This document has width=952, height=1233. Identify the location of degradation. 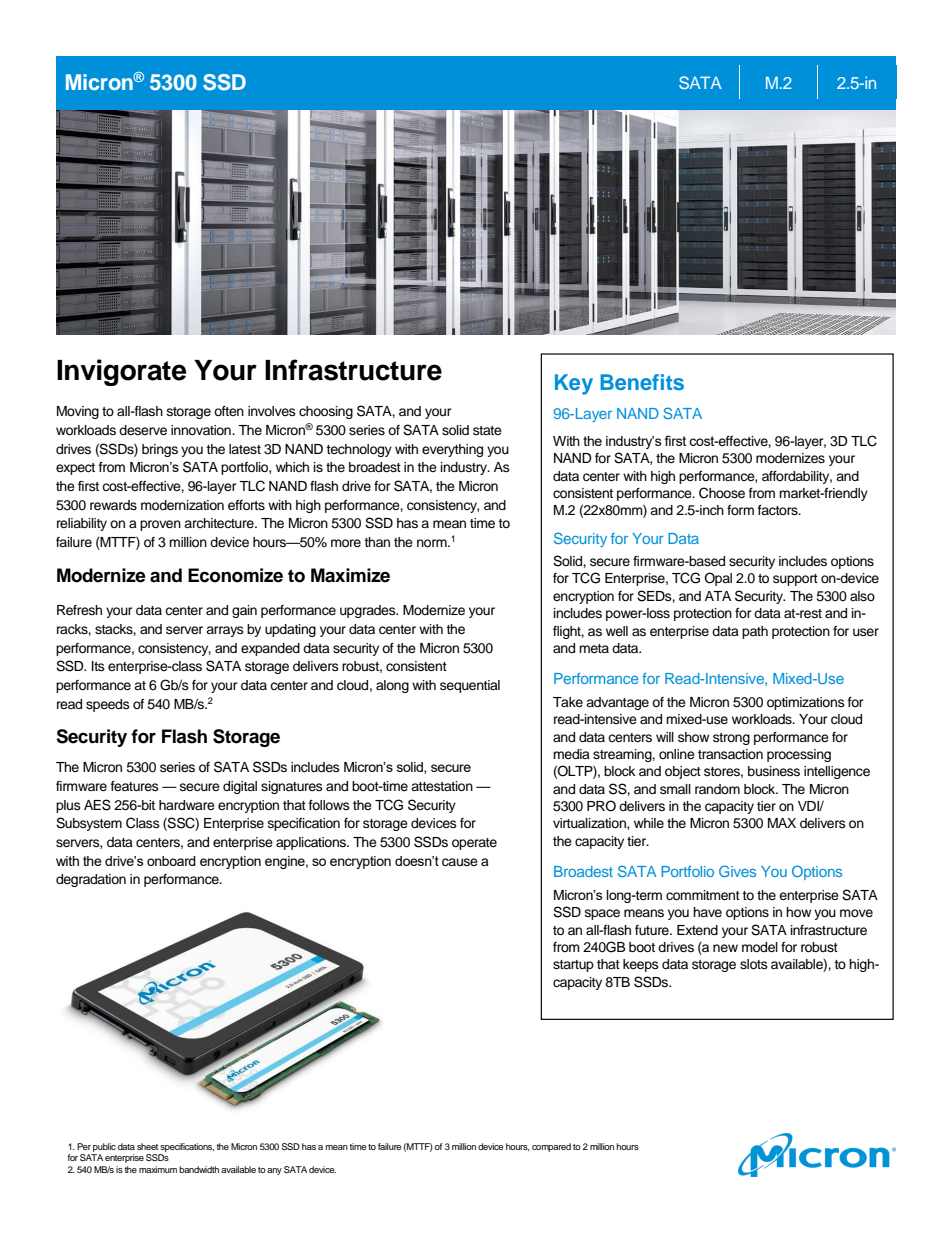
(91, 880).
